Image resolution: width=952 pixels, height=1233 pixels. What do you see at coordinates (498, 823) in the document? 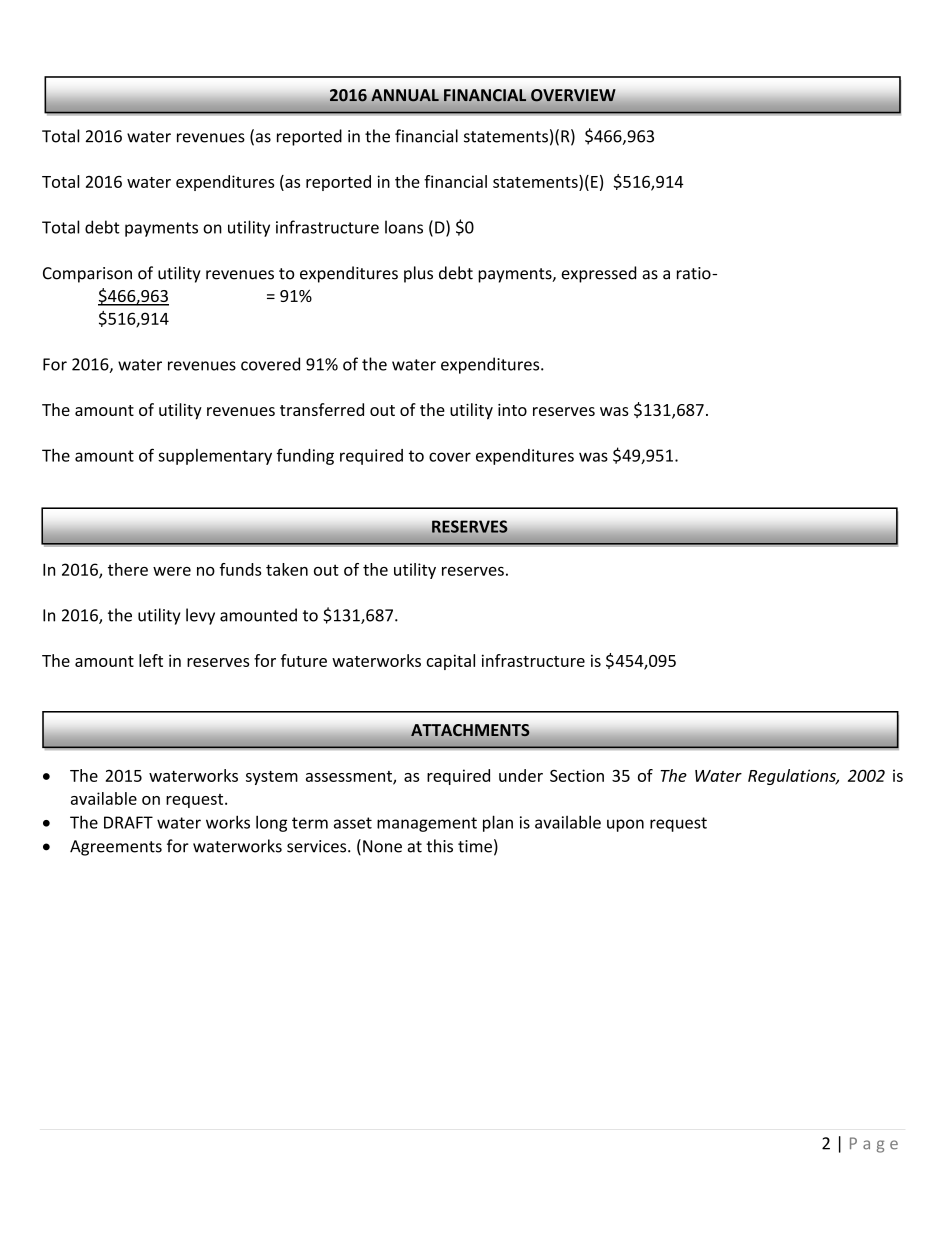
I see `plan` at bounding box center [498, 823].
